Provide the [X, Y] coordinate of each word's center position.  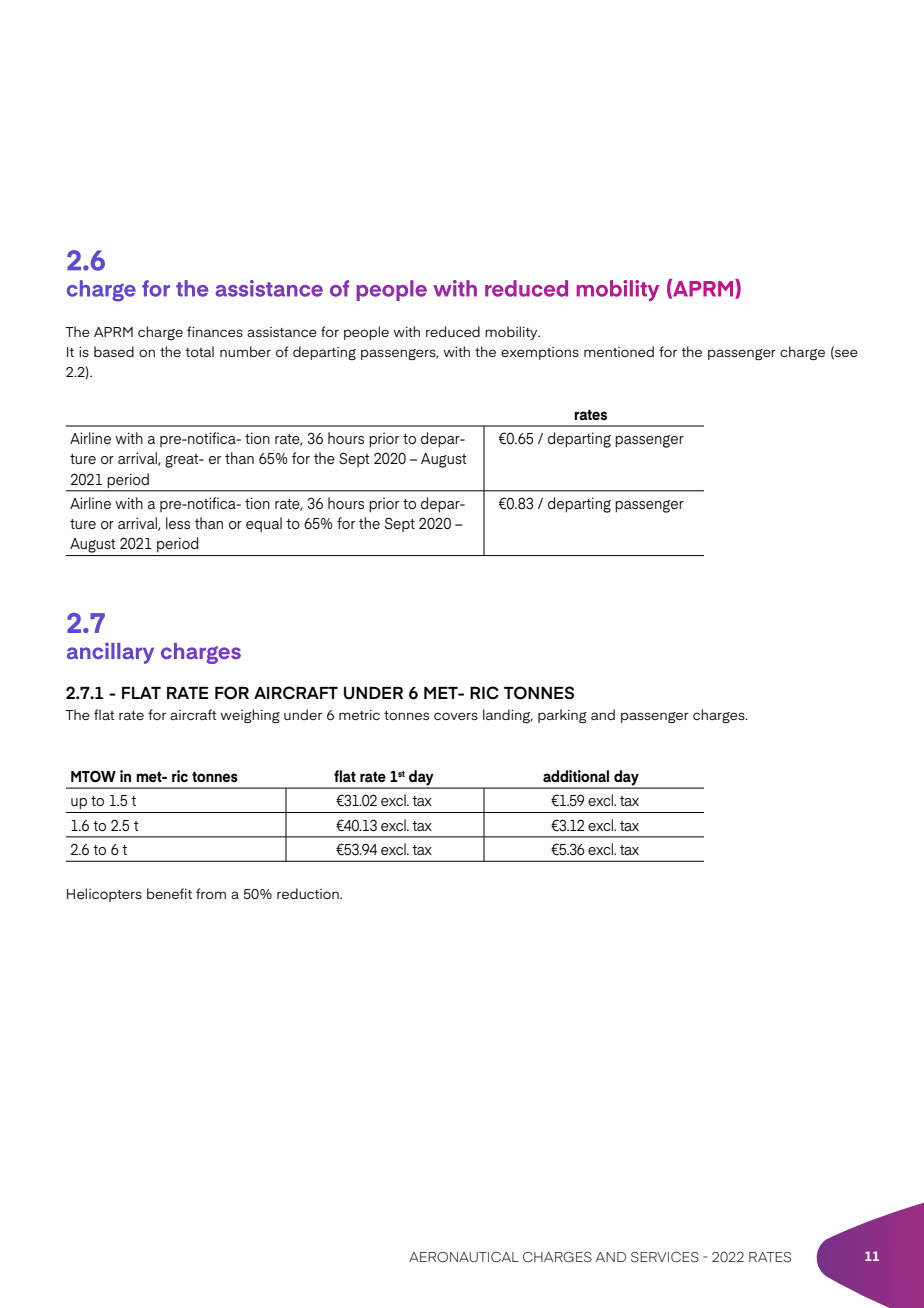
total [199, 351]
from [211, 893]
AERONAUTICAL [464, 1257]
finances [215, 331]
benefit [169, 893]
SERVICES [665, 1257]
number [245, 351]
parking [562, 716]
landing [508, 716]
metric [359, 715]
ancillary [110, 653]
